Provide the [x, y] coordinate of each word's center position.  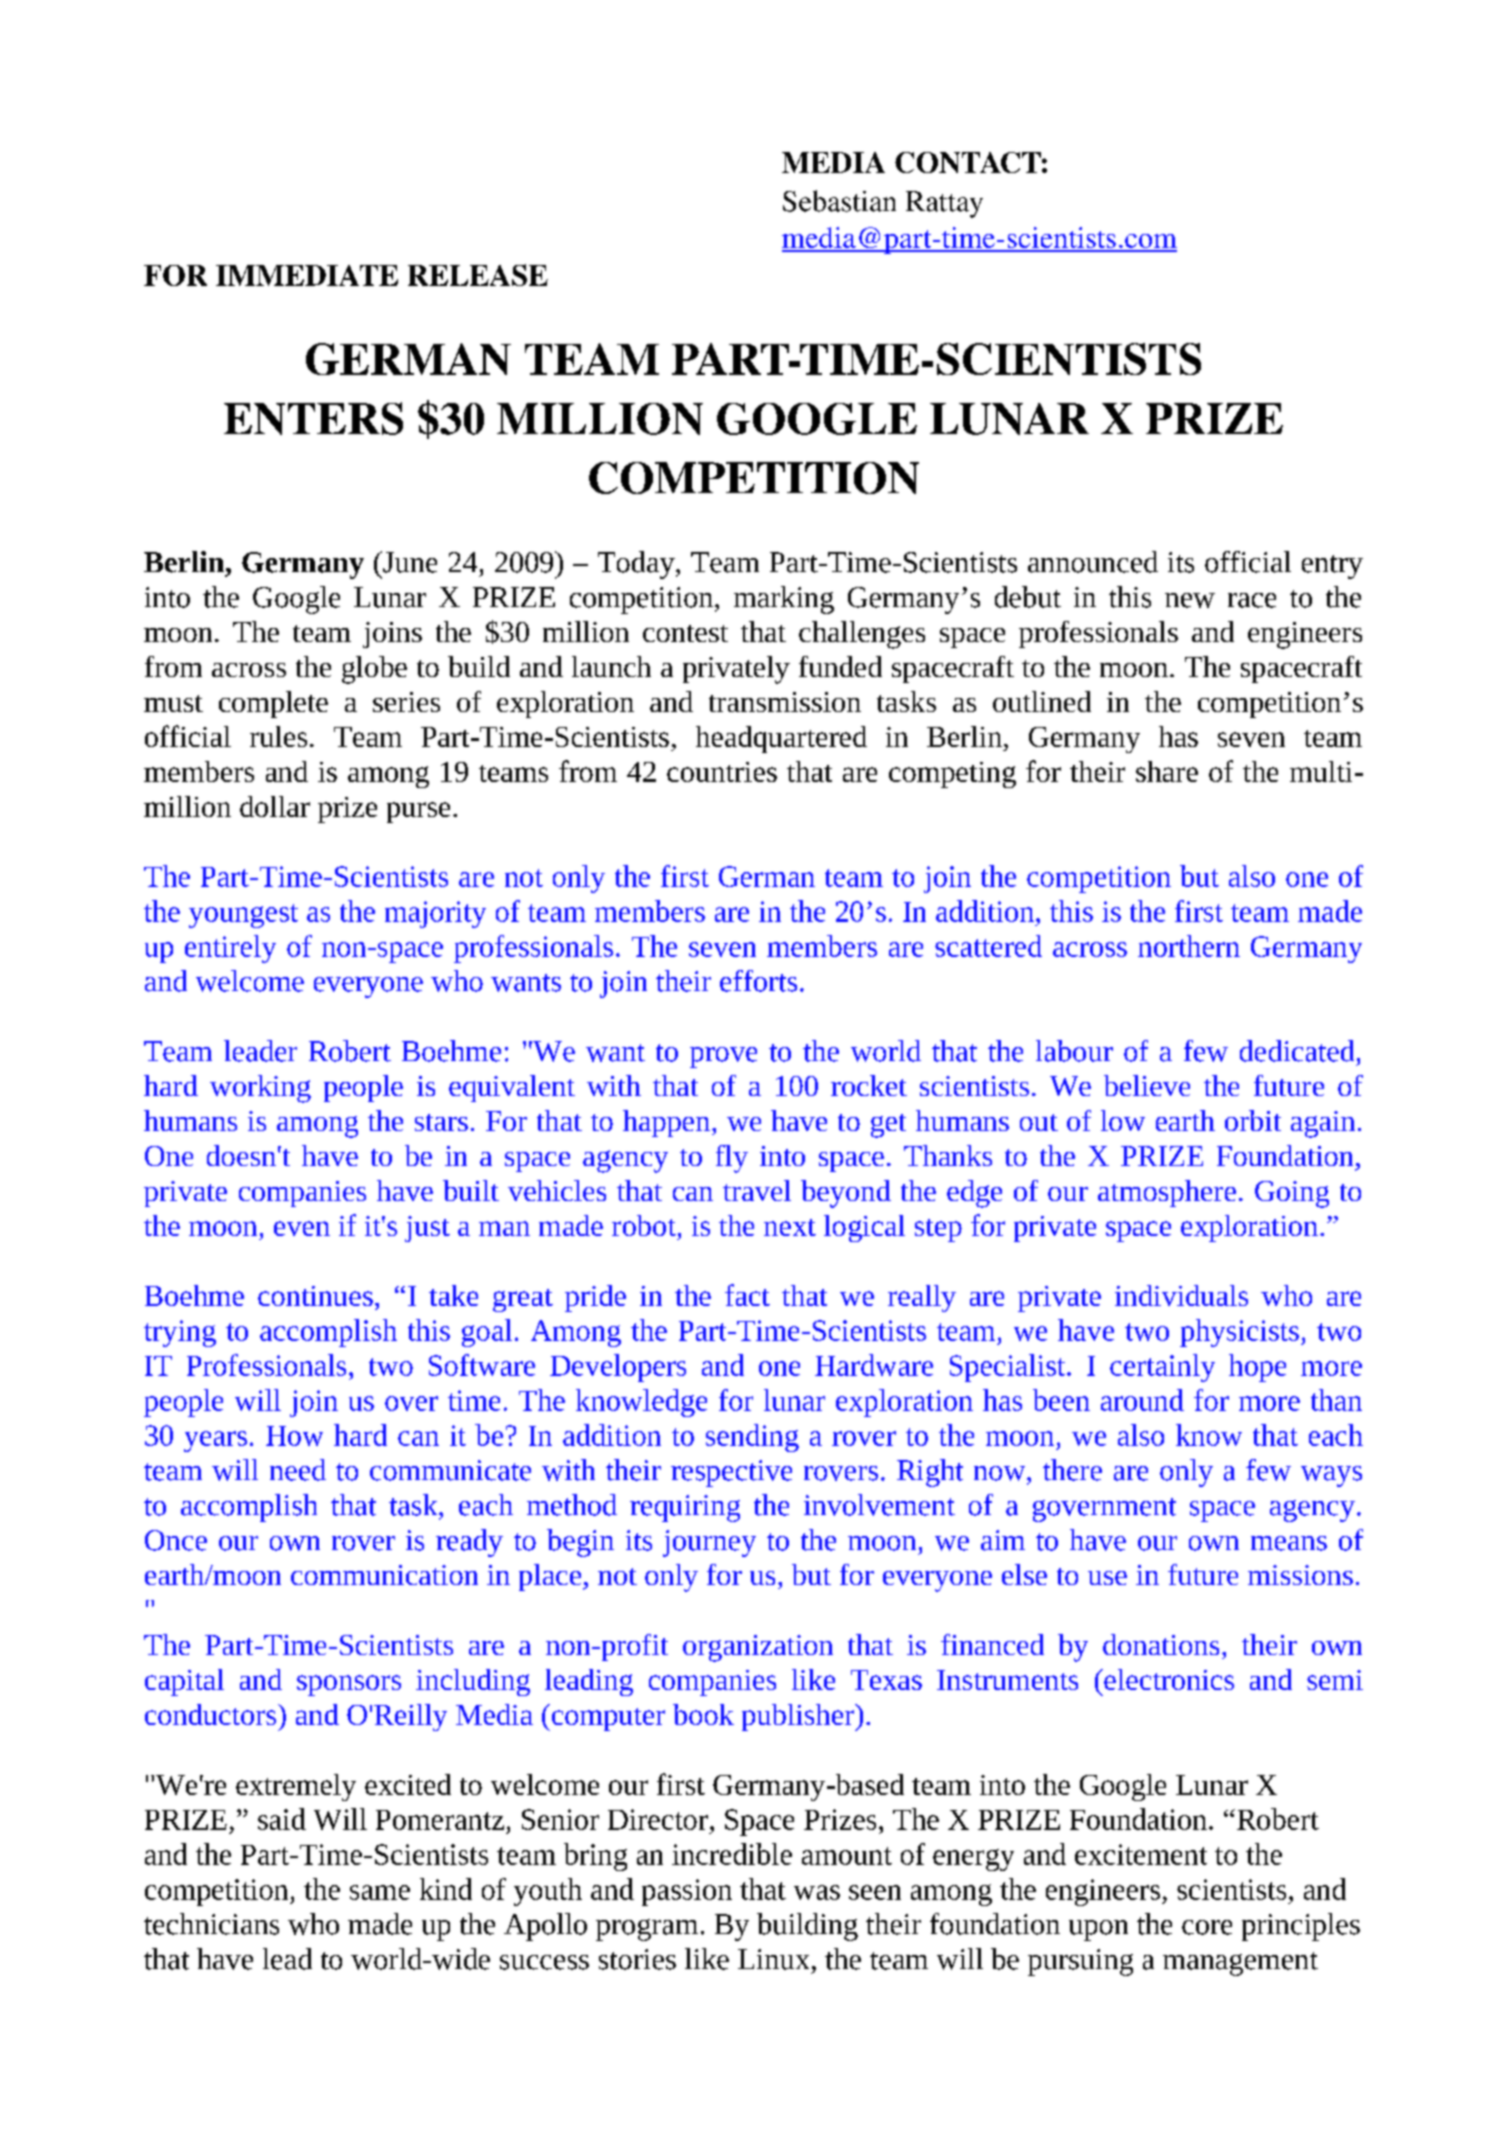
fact [747, 1295]
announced [1093, 562]
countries [722, 772]
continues [315, 1296]
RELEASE [478, 275]
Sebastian [839, 201]
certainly [1162, 1368]
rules [278, 736]
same [380, 1892]
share [1167, 771]
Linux [773, 1959]
